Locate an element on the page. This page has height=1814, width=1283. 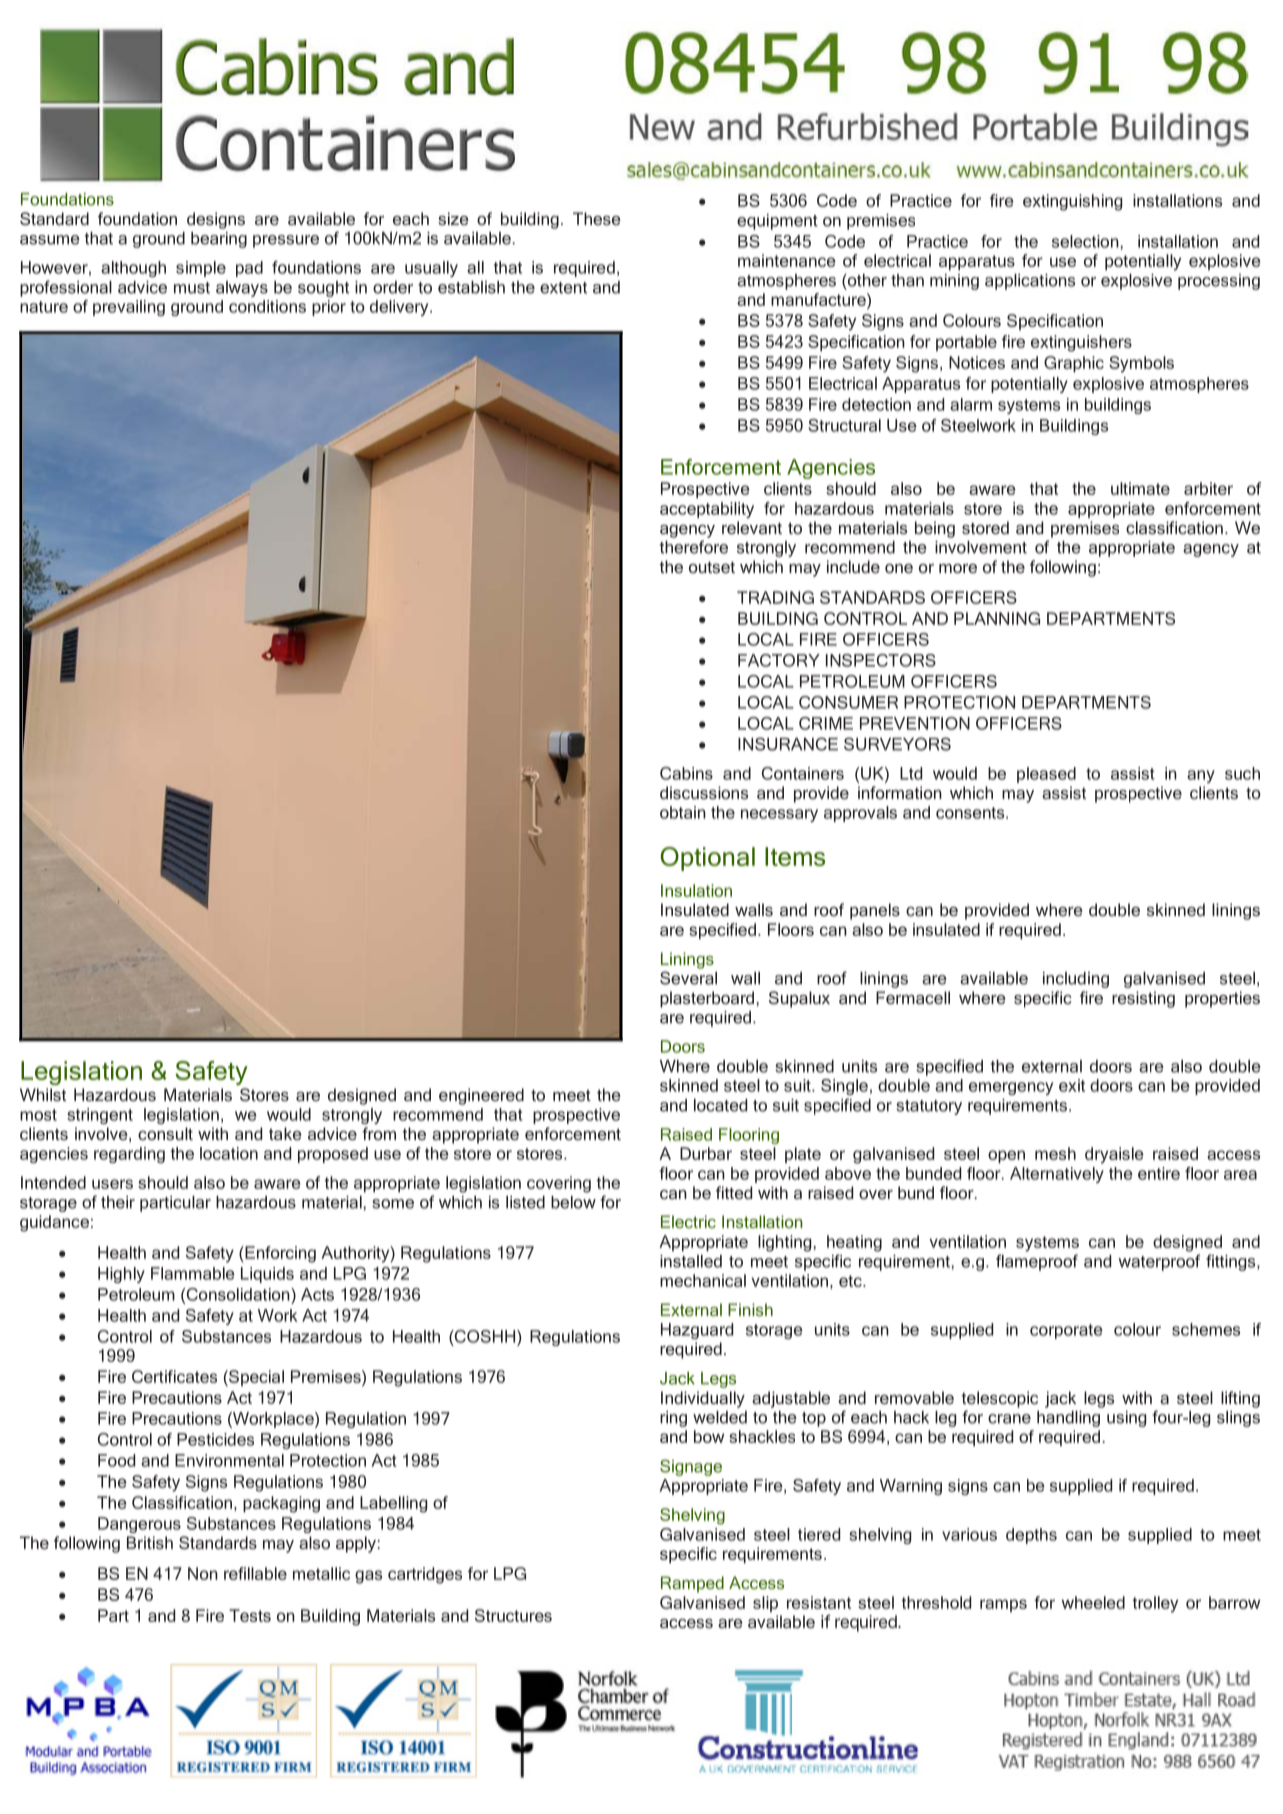
Alternatively is located at coordinates (1057, 1175).
